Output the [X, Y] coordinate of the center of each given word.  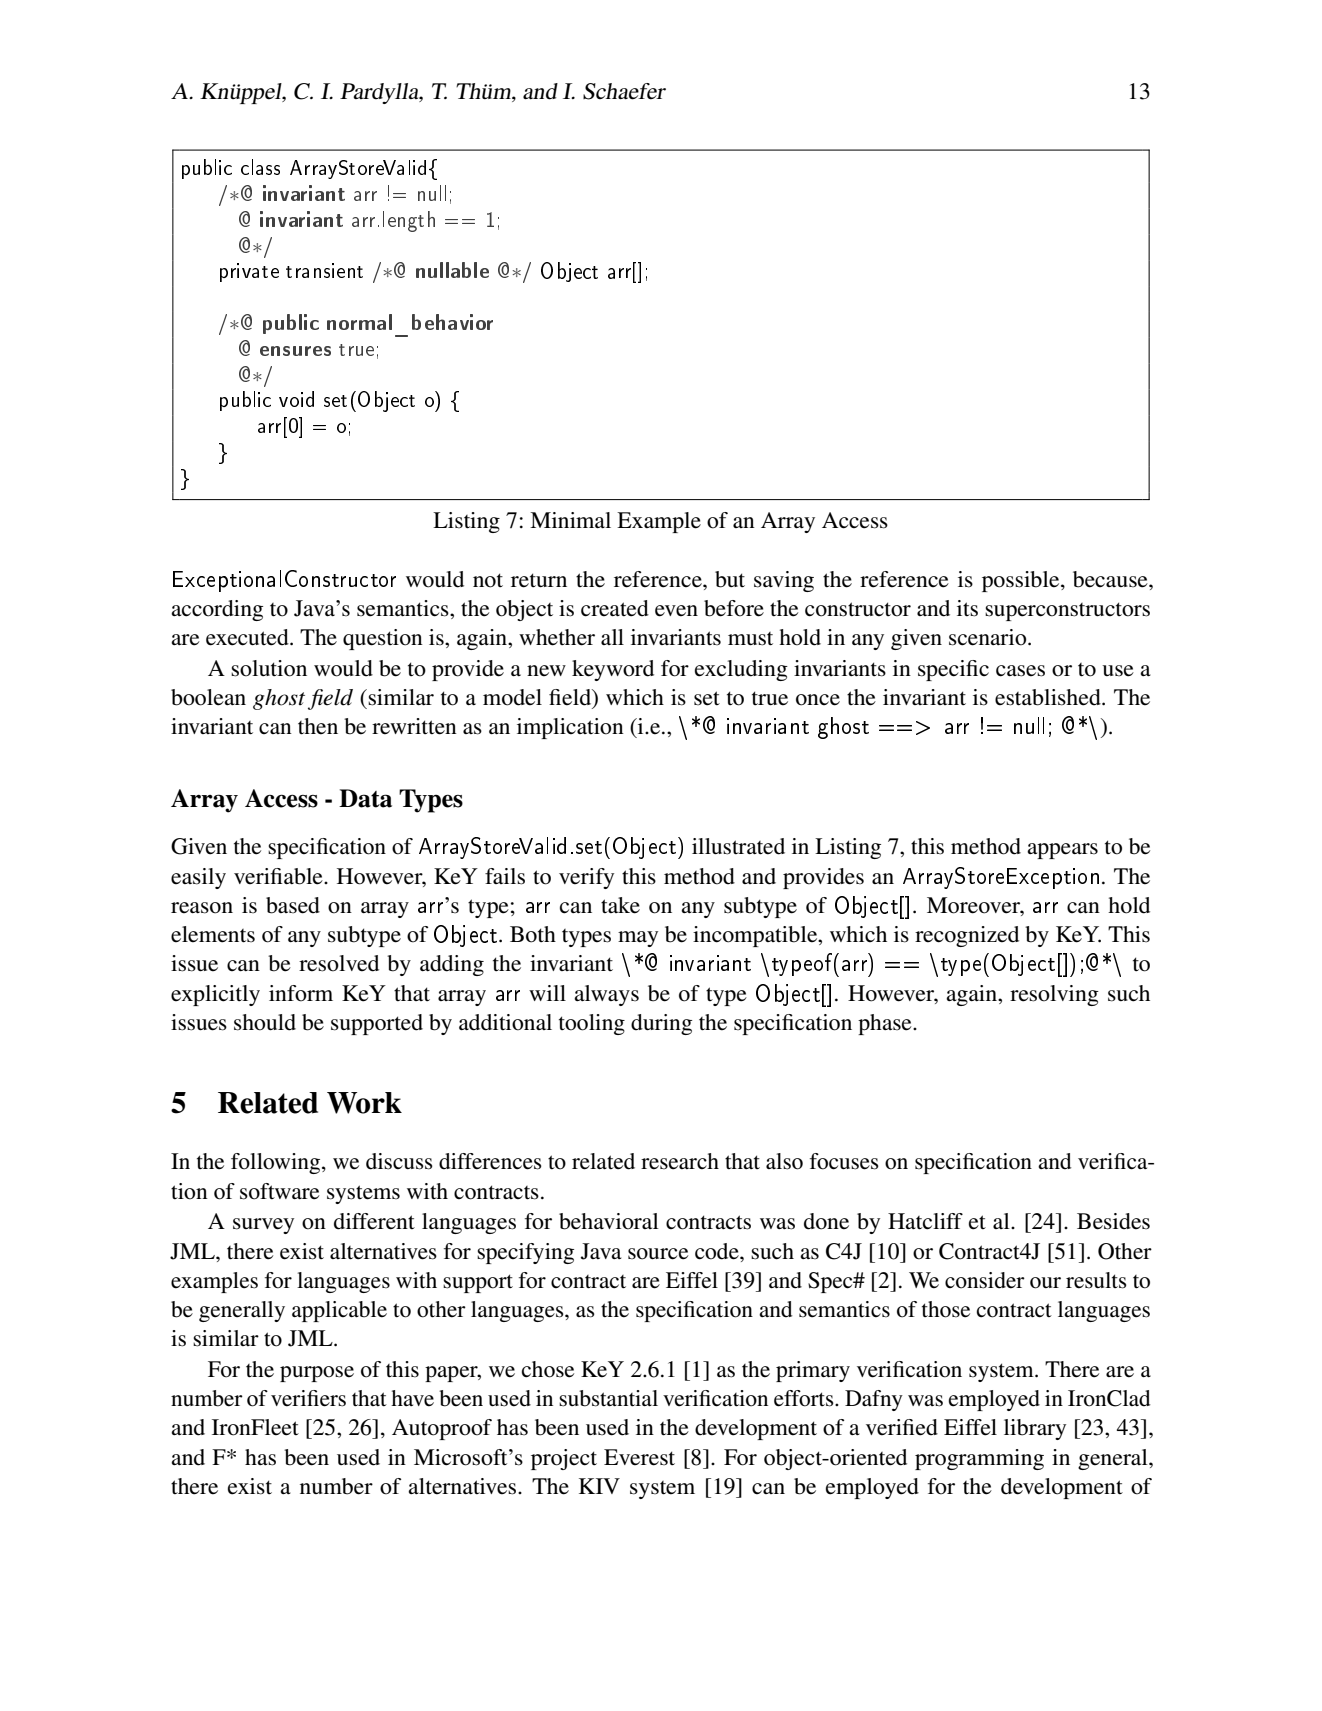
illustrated [738, 846]
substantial [608, 1398]
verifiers [308, 1398]
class [260, 167]
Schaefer [624, 91]
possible [1022, 581]
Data [365, 798]
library [1035, 1429]
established [1049, 697]
